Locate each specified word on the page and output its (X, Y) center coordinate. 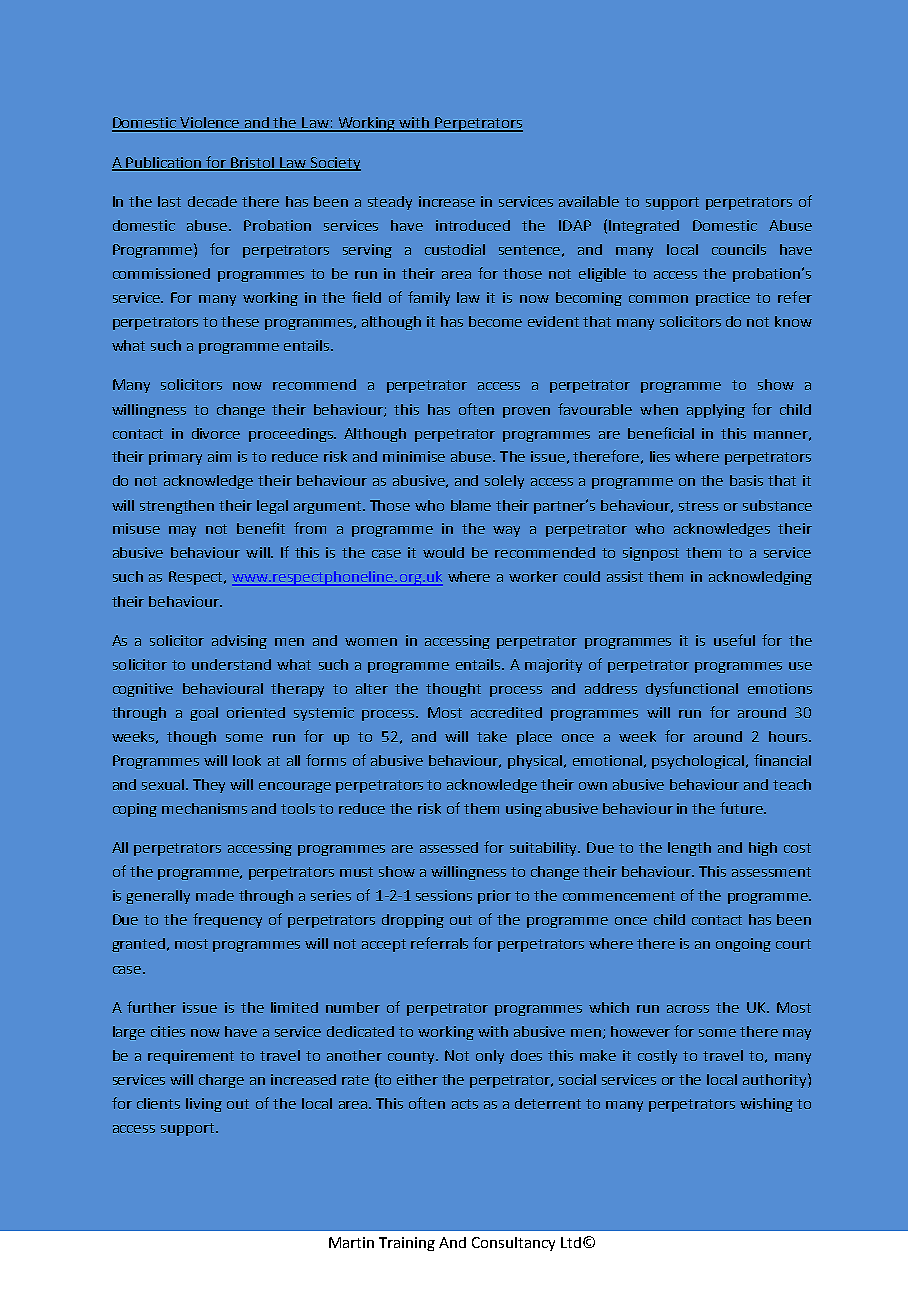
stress (698, 506)
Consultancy (513, 1244)
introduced (473, 225)
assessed (449, 847)
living (204, 1105)
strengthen (177, 507)
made (215, 895)
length (689, 849)
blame (471, 505)
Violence (210, 124)
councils (739, 249)
